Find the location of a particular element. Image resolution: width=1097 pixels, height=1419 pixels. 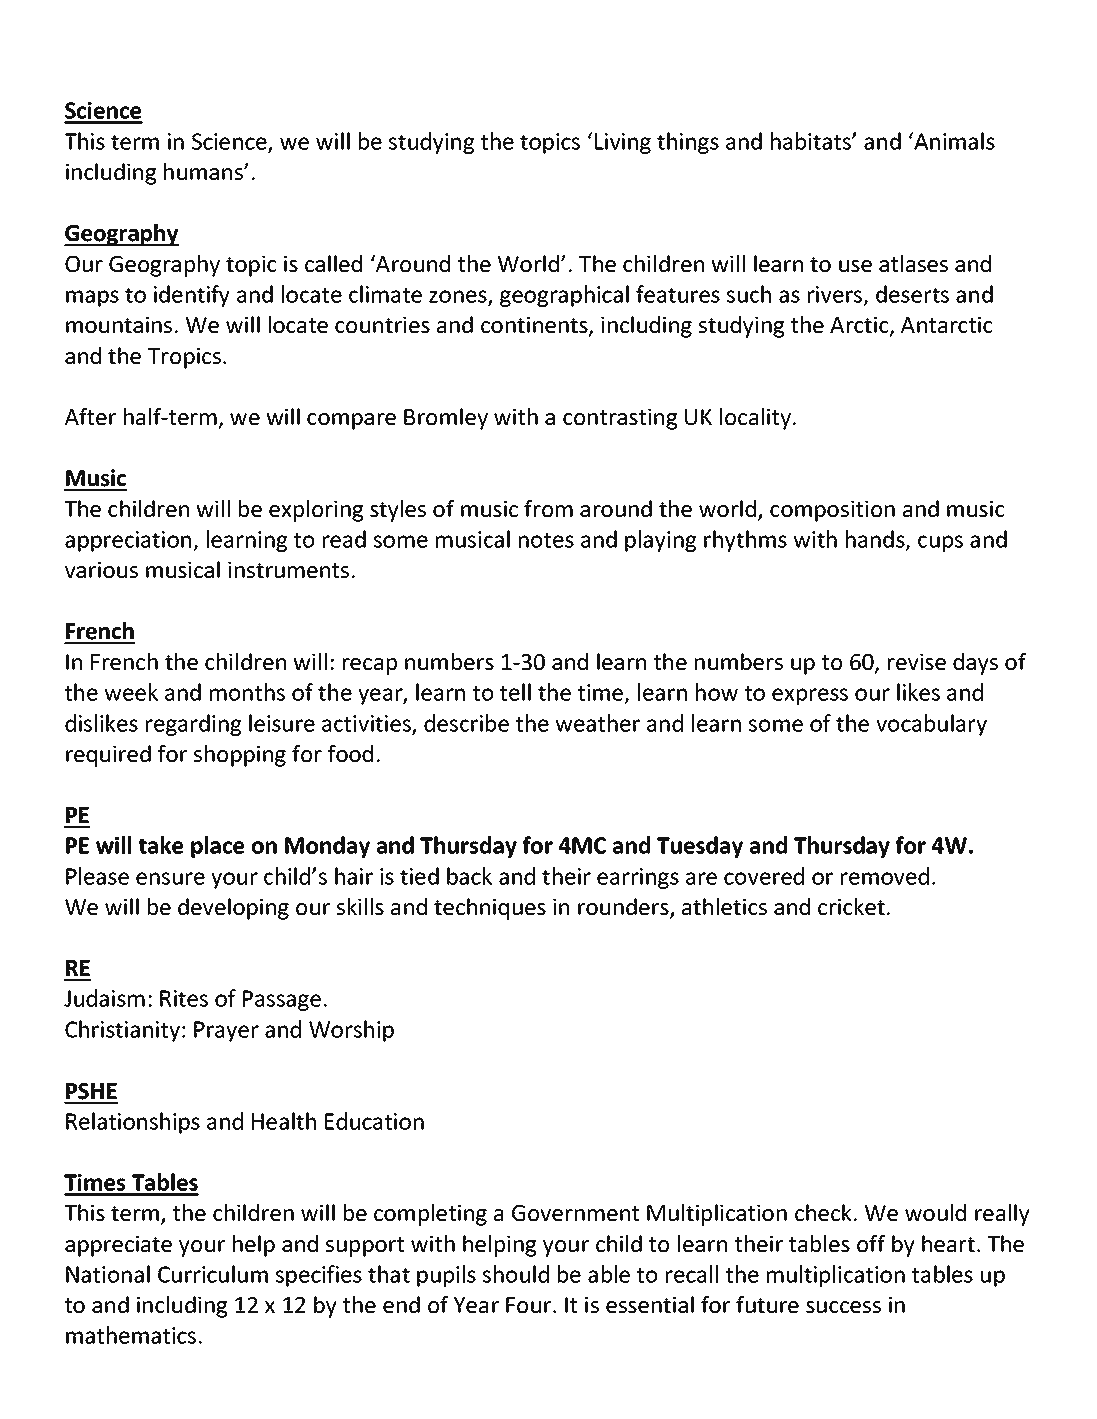

notes is located at coordinates (546, 540).
